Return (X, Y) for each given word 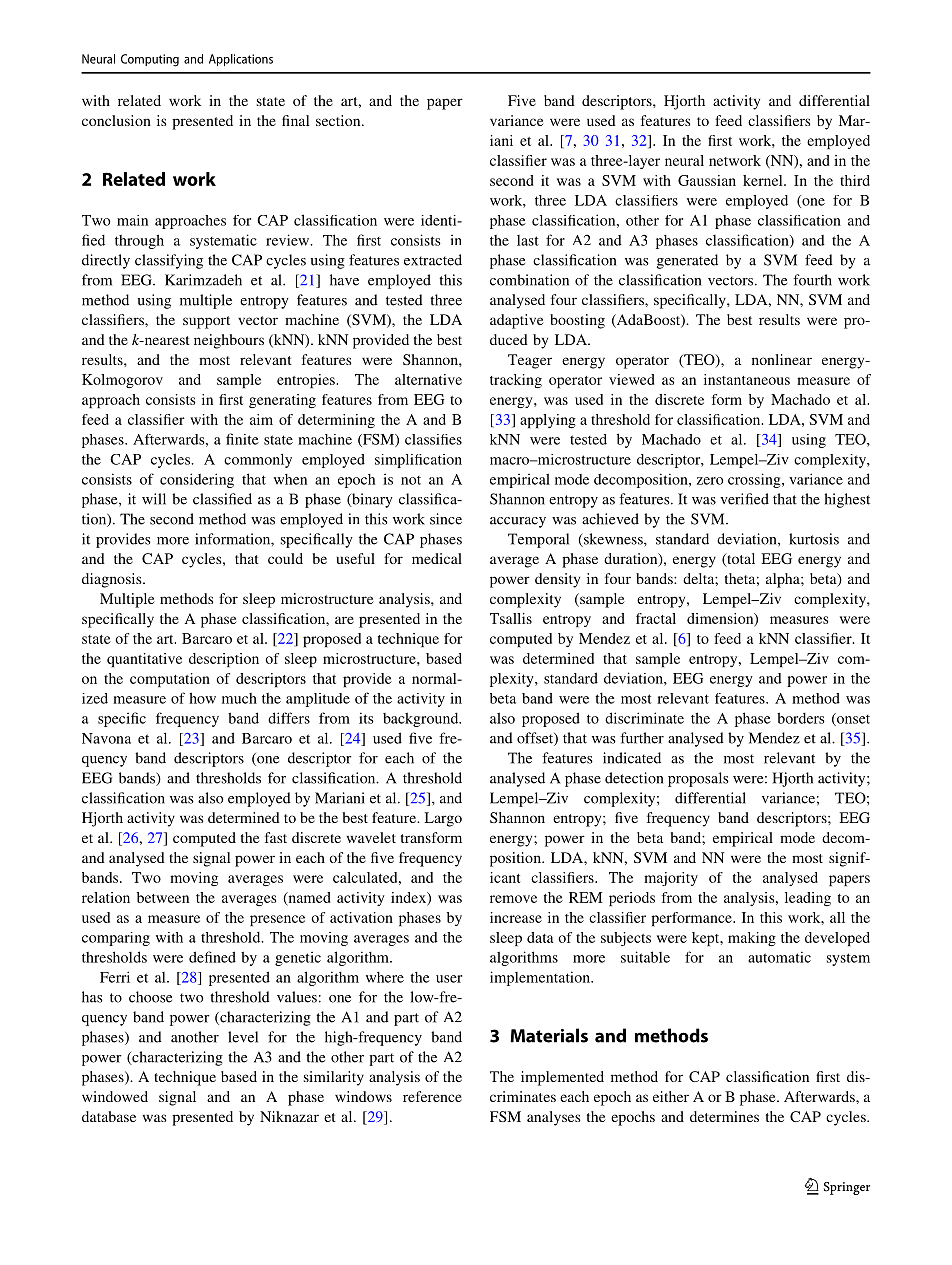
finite (242, 439)
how (202, 698)
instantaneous (747, 379)
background (422, 719)
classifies (433, 439)
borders (801, 718)
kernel (764, 180)
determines (724, 1116)
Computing (150, 60)
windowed (115, 1096)
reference (432, 1096)
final (295, 120)
